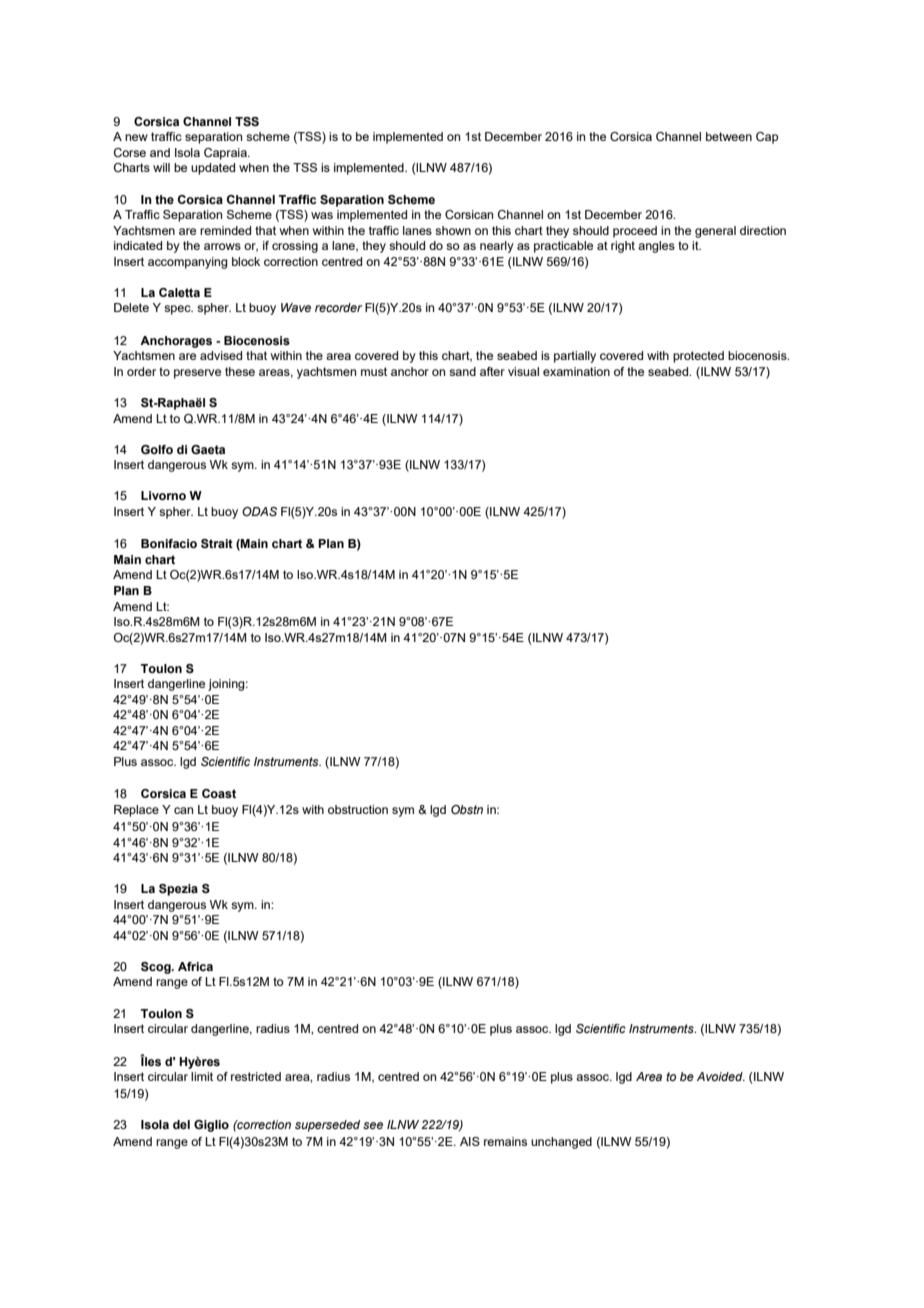  Describe the element at coordinates (453, 230) in the page. I see `shown` at that location.
